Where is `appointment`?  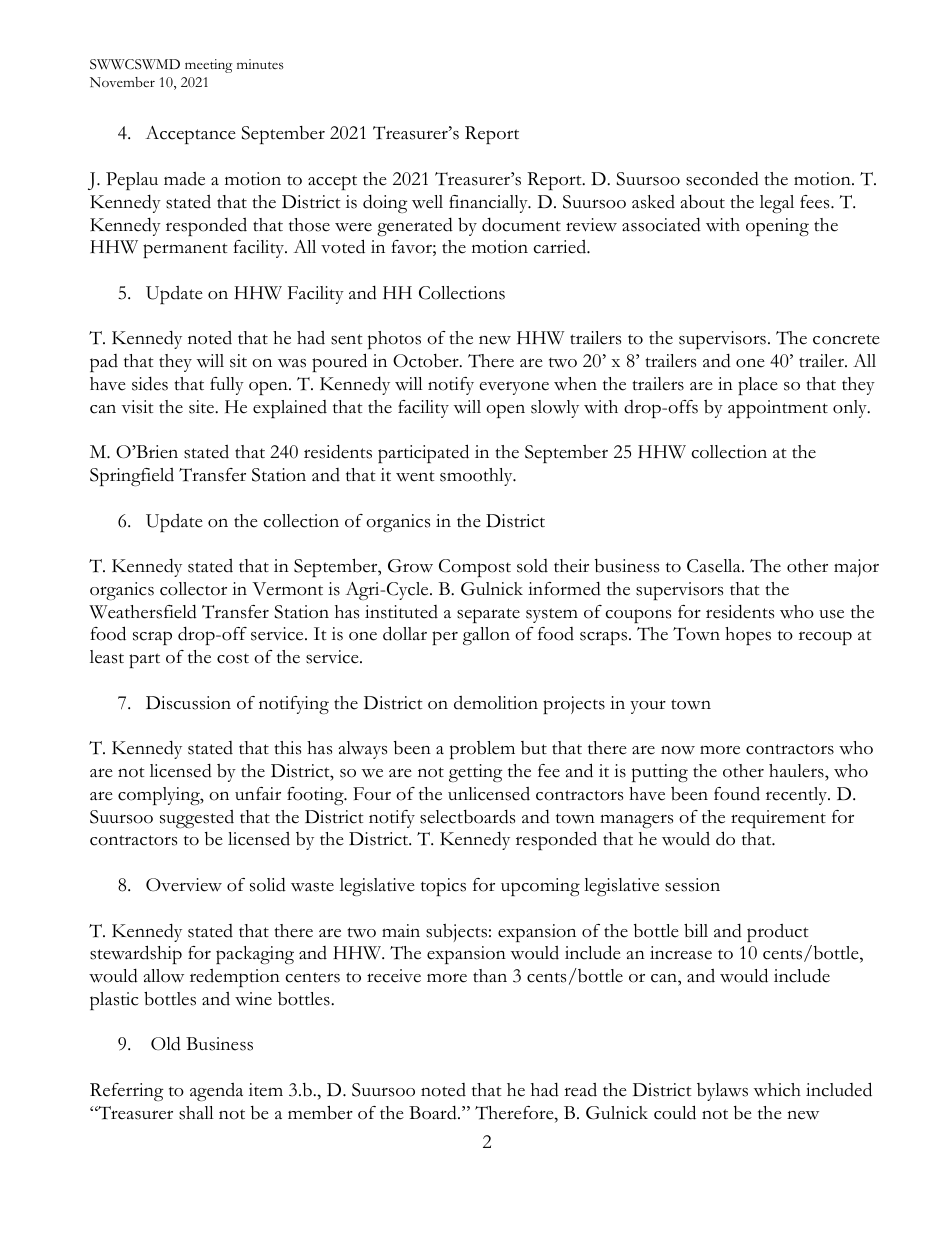 appointment is located at coordinates (778, 409).
